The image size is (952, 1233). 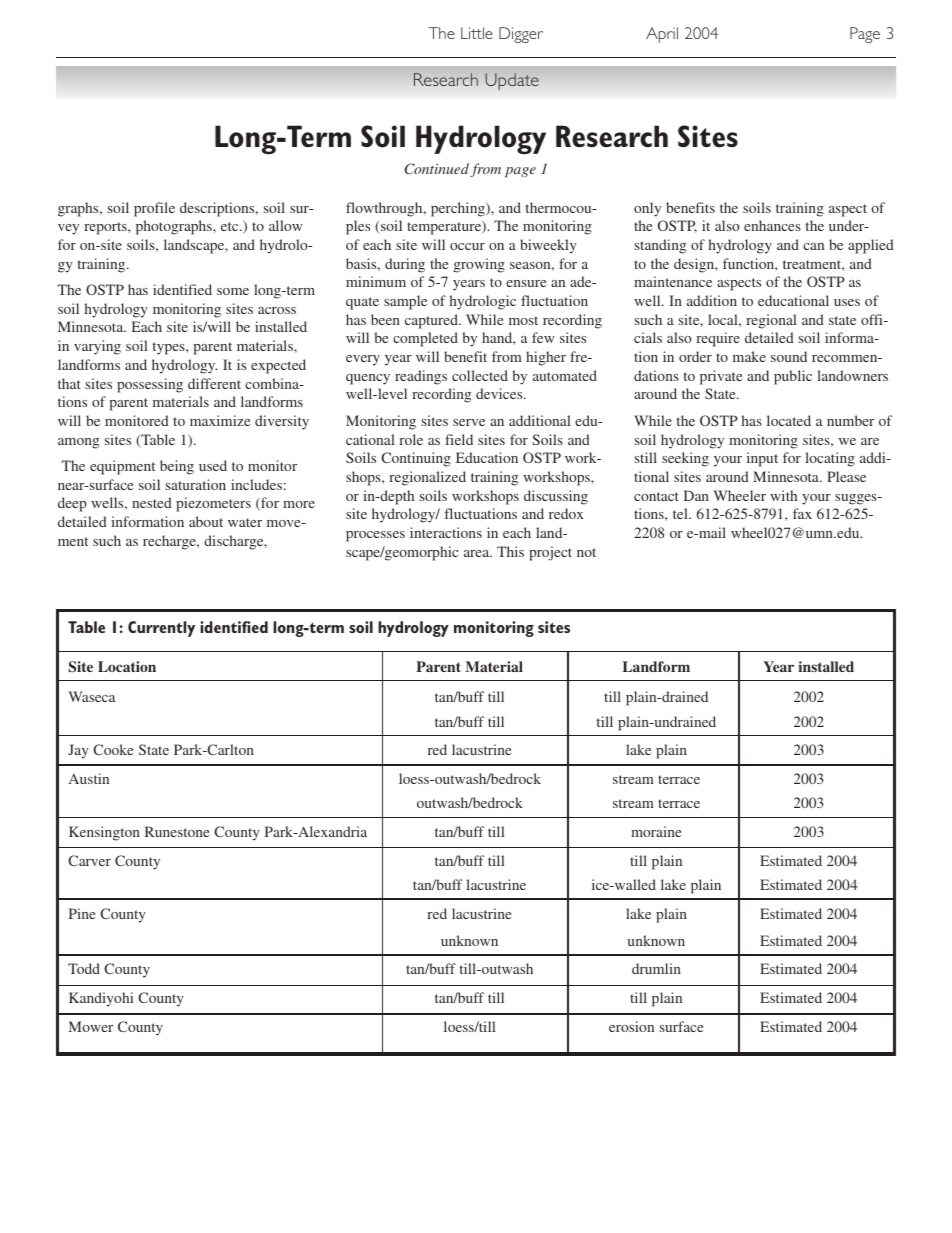 I want to click on profile, so click(x=154, y=209).
